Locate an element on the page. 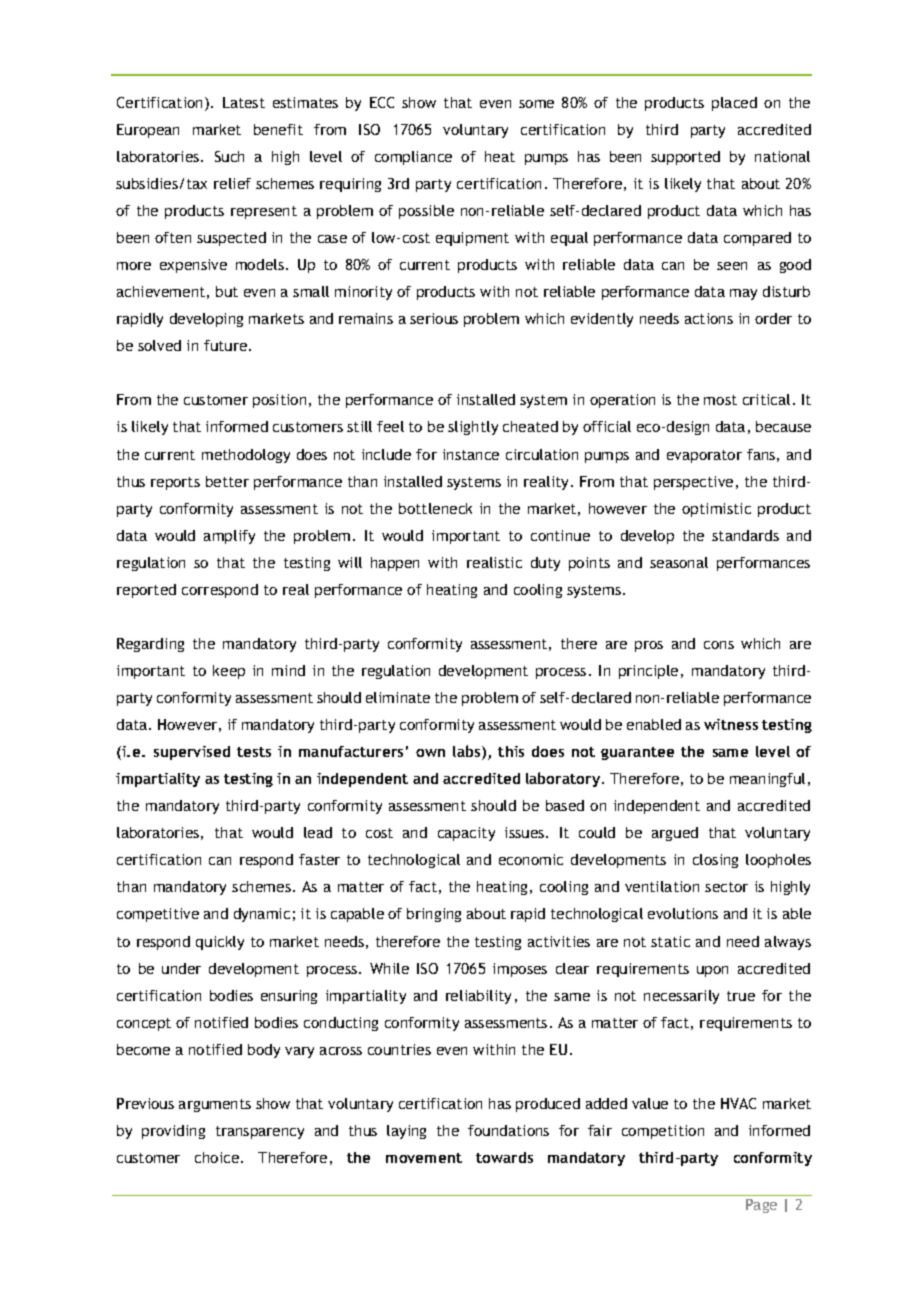 The image size is (924, 1308). Such is located at coordinates (229, 156).
